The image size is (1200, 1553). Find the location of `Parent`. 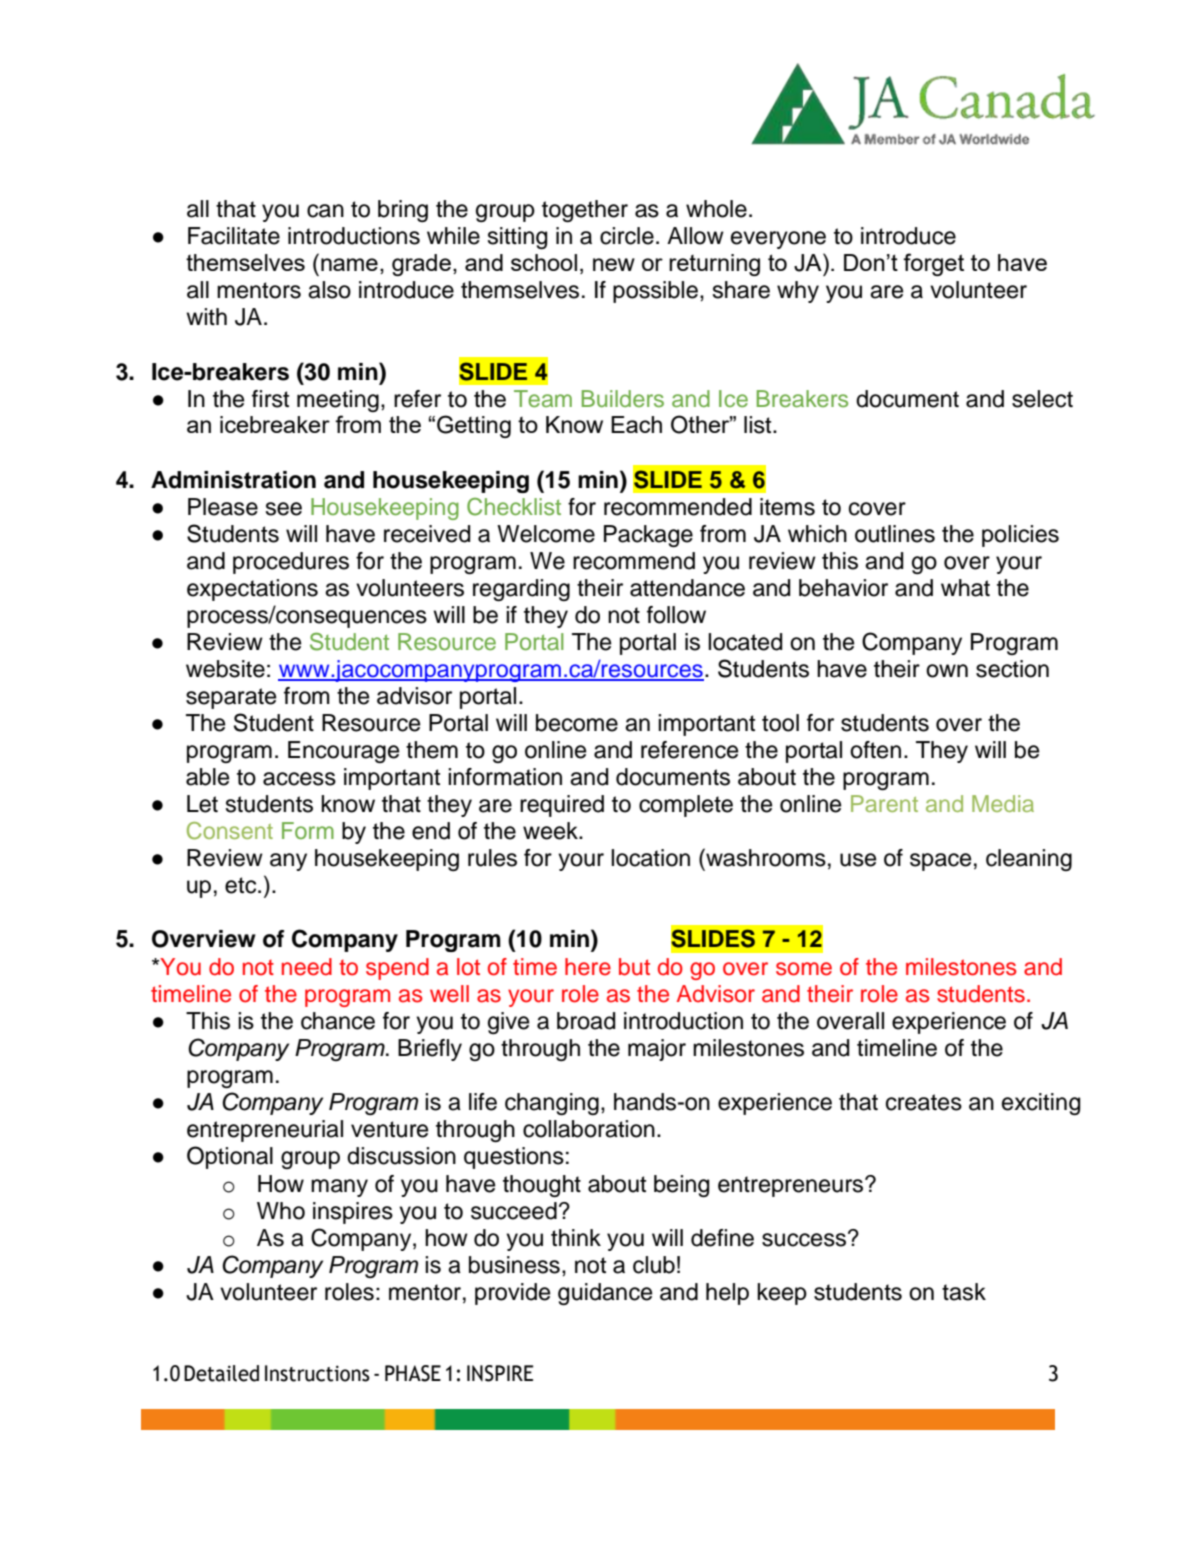

Parent is located at coordinates (884, 803).
